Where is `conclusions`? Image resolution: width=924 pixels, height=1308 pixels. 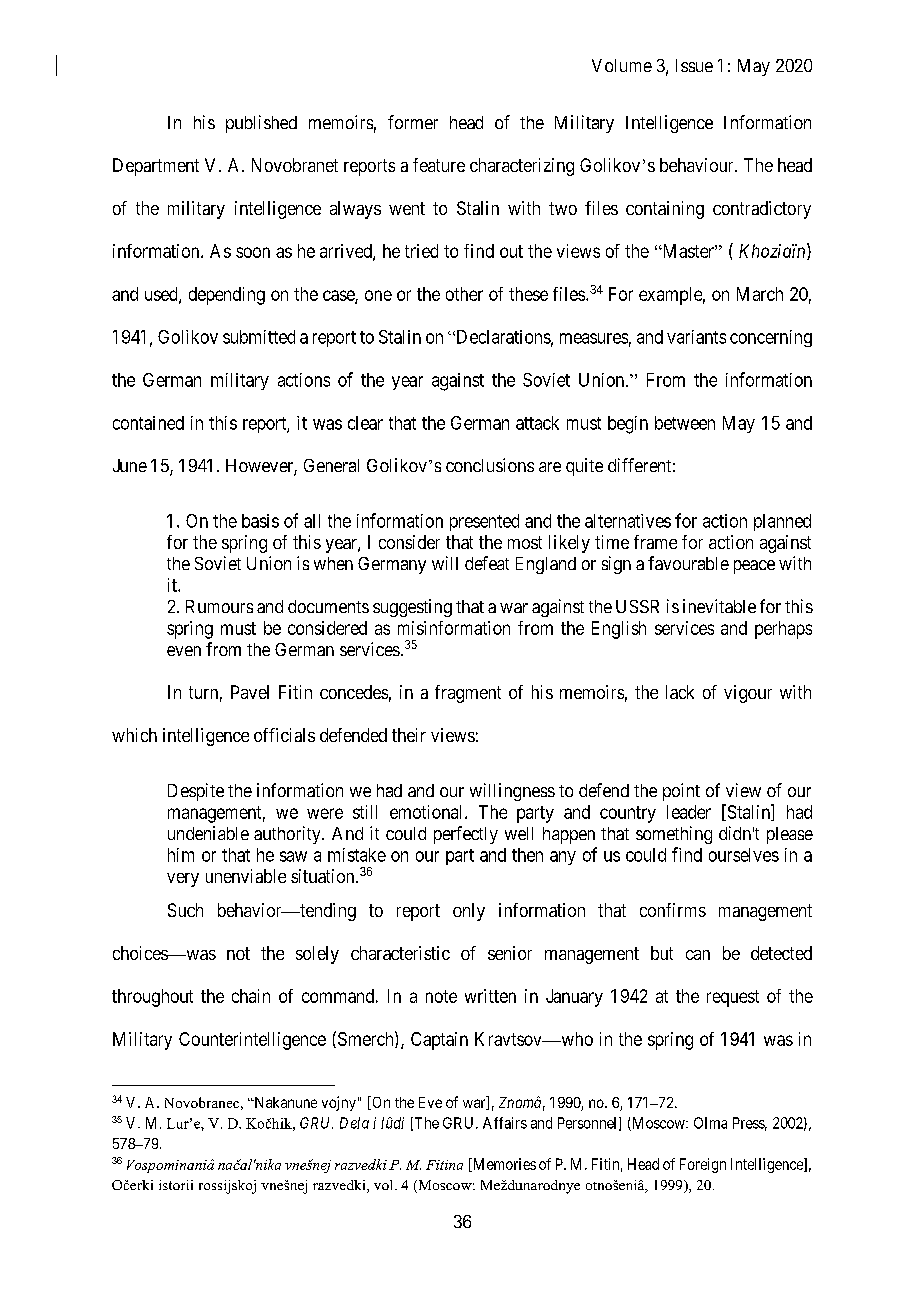
conclusions is located at coordinates (490, 465).
